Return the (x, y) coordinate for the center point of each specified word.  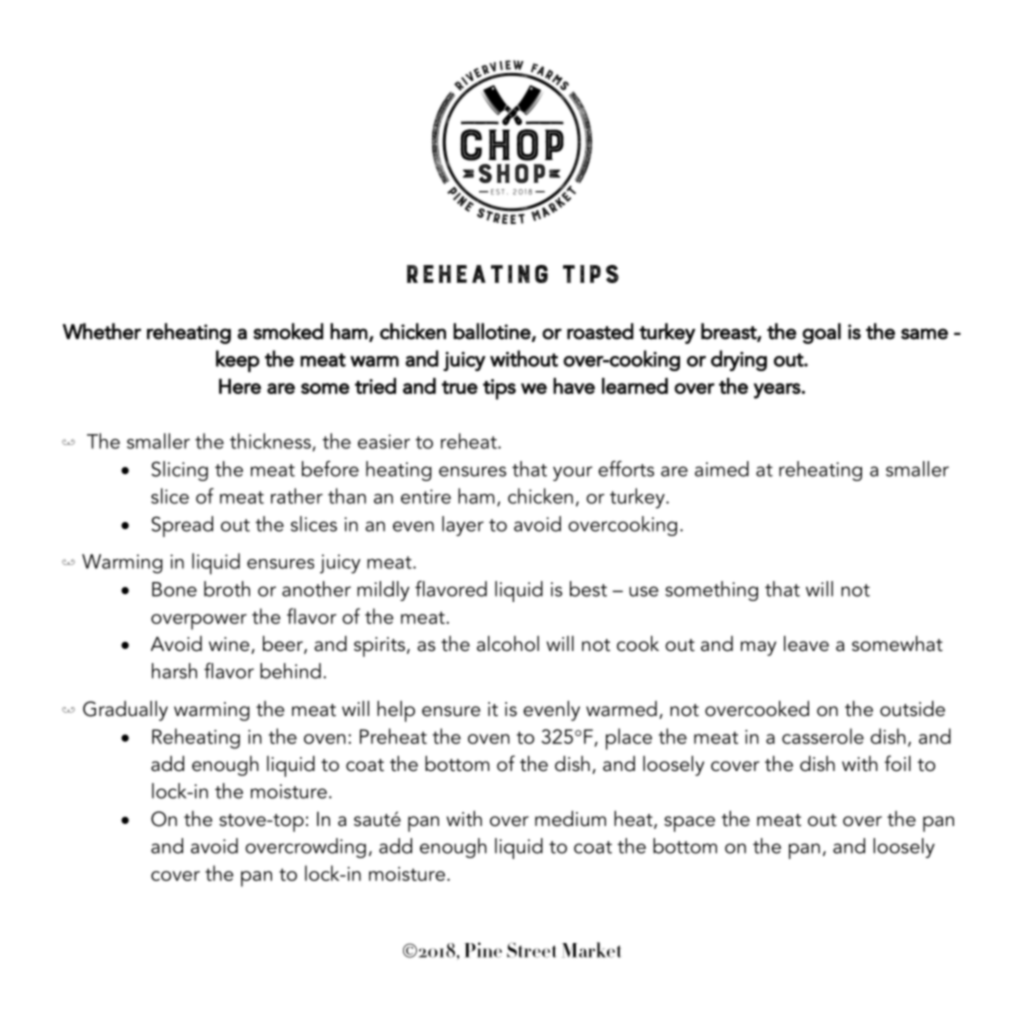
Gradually (125, 711)
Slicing (179, 471)
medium (570, 819)
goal (821, 333)
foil (898, 763)
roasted (600, 331)
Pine (483, 950)
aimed (722, 469)
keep (238, 361)
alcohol (508, 644)
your (572, 473)
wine (230, 645)
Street (532, 950)
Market (591, 950)
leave (806, 644)
